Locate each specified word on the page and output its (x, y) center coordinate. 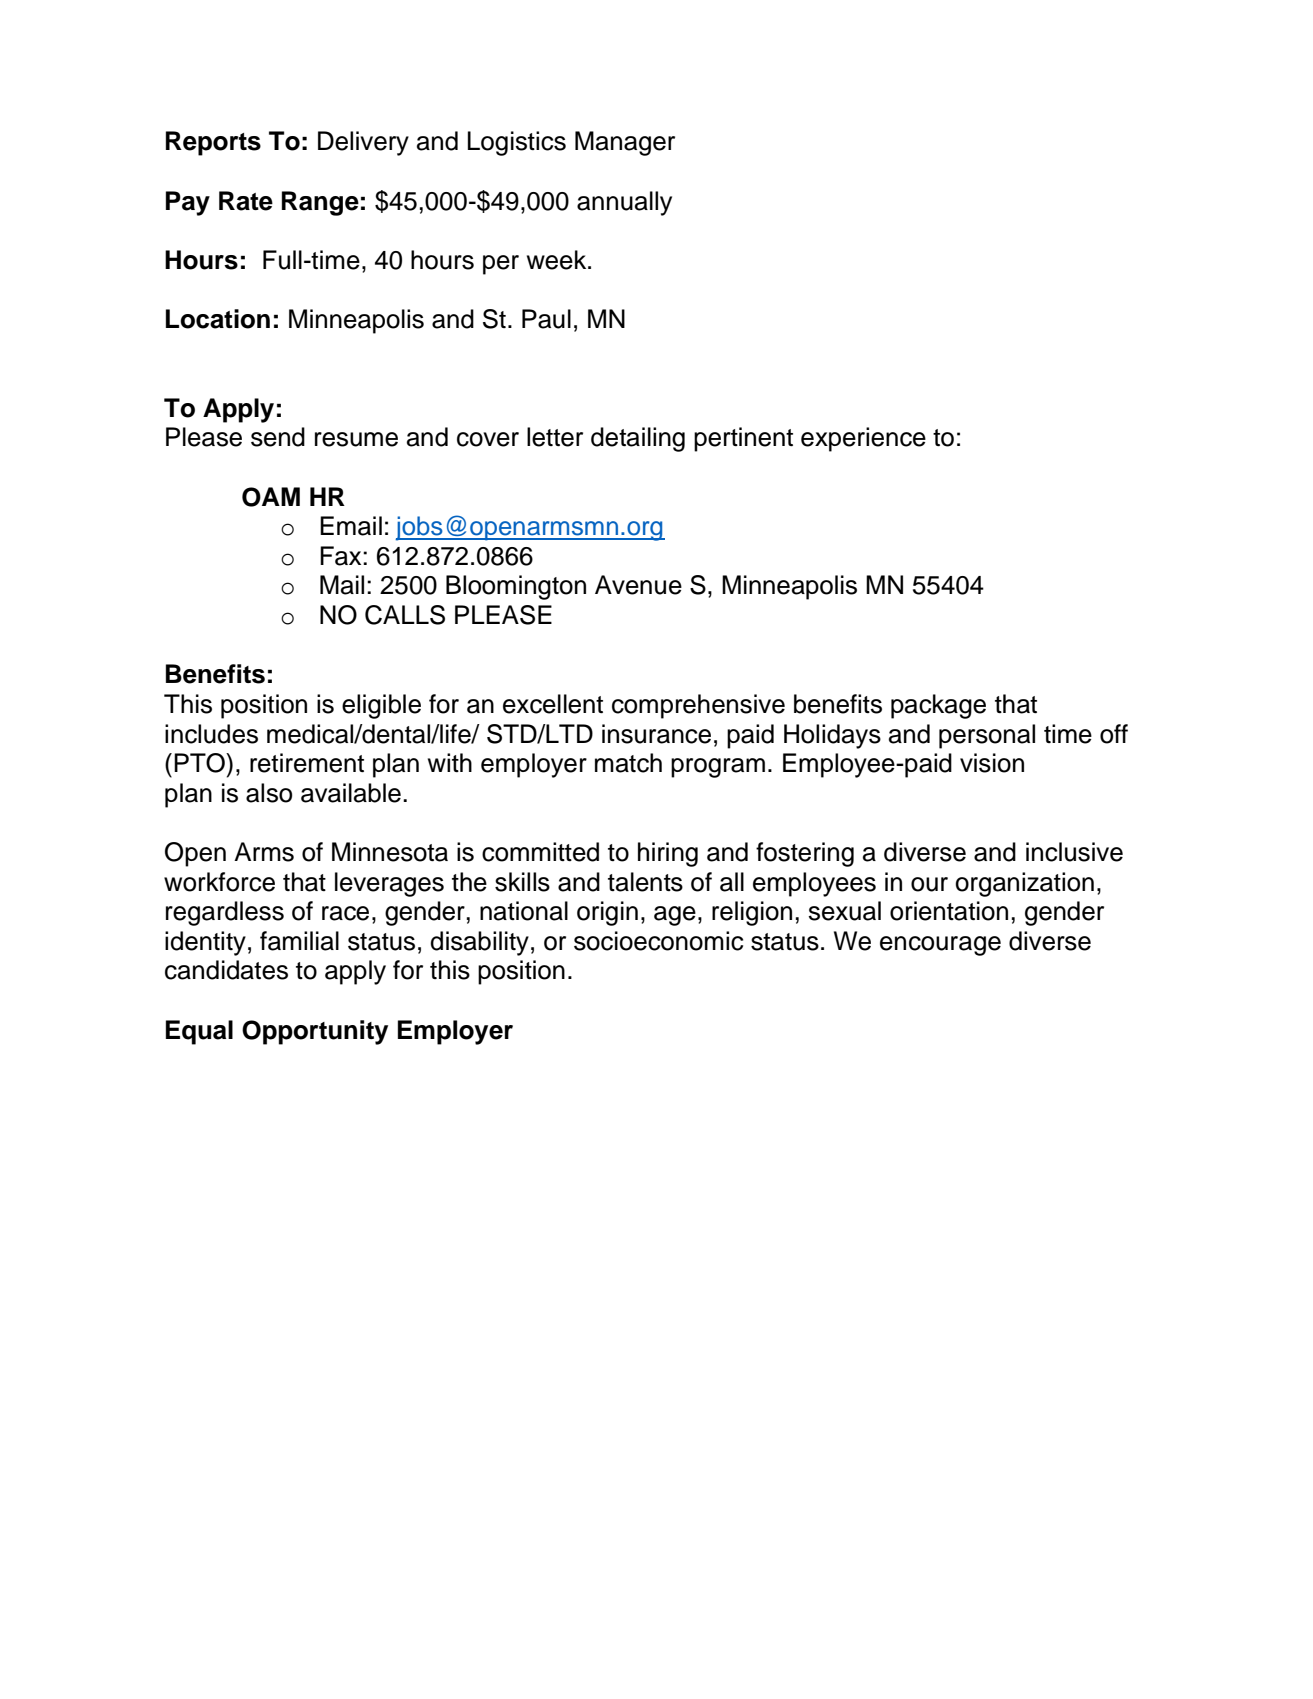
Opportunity (315, 1032)
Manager (625, 143)
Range (320, 203)
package (938, 706)
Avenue (638, 585)
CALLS (405, 615)
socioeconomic (658, 941)
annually (624, 203)
